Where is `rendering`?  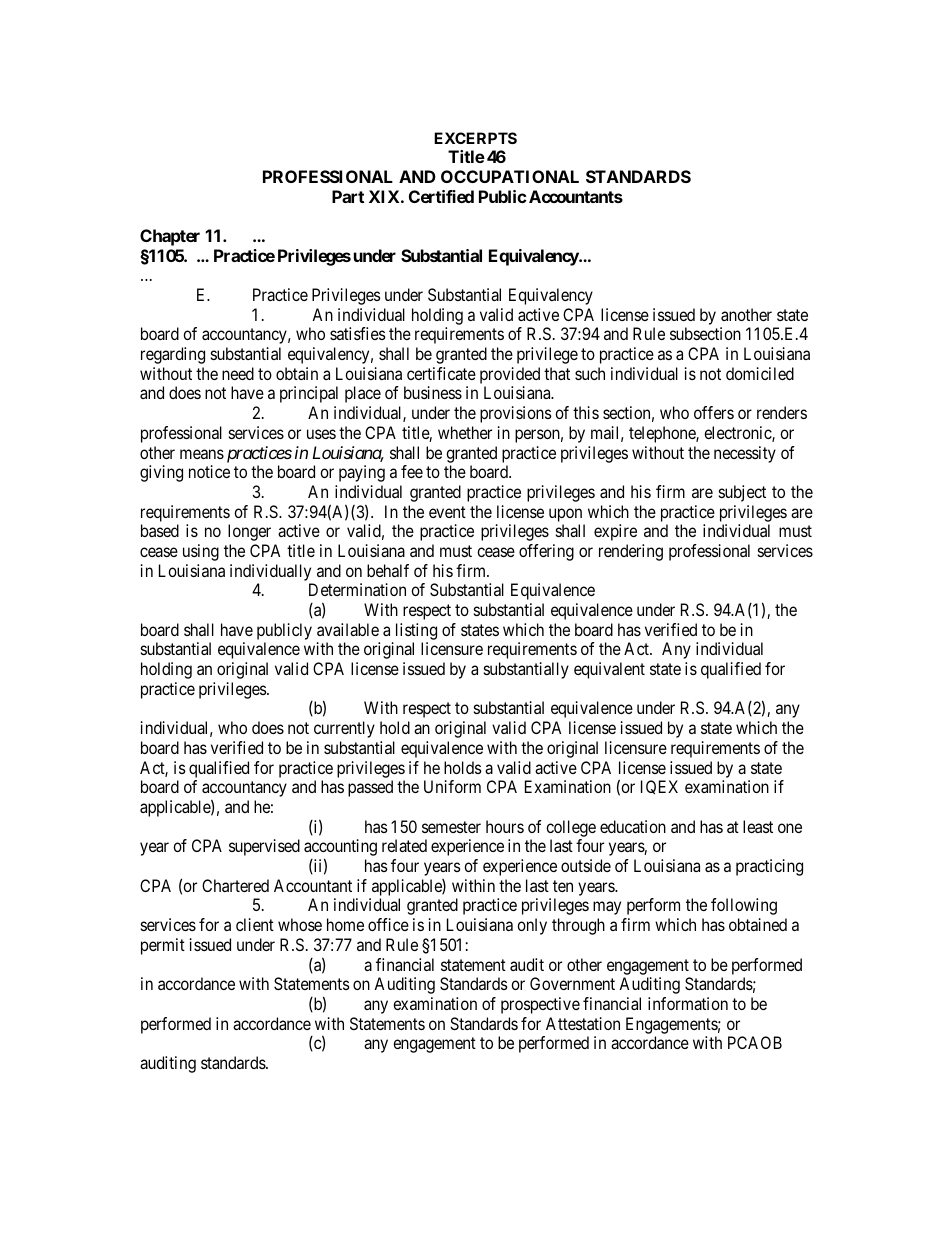 rendering is located at coordinates (631, 552).
